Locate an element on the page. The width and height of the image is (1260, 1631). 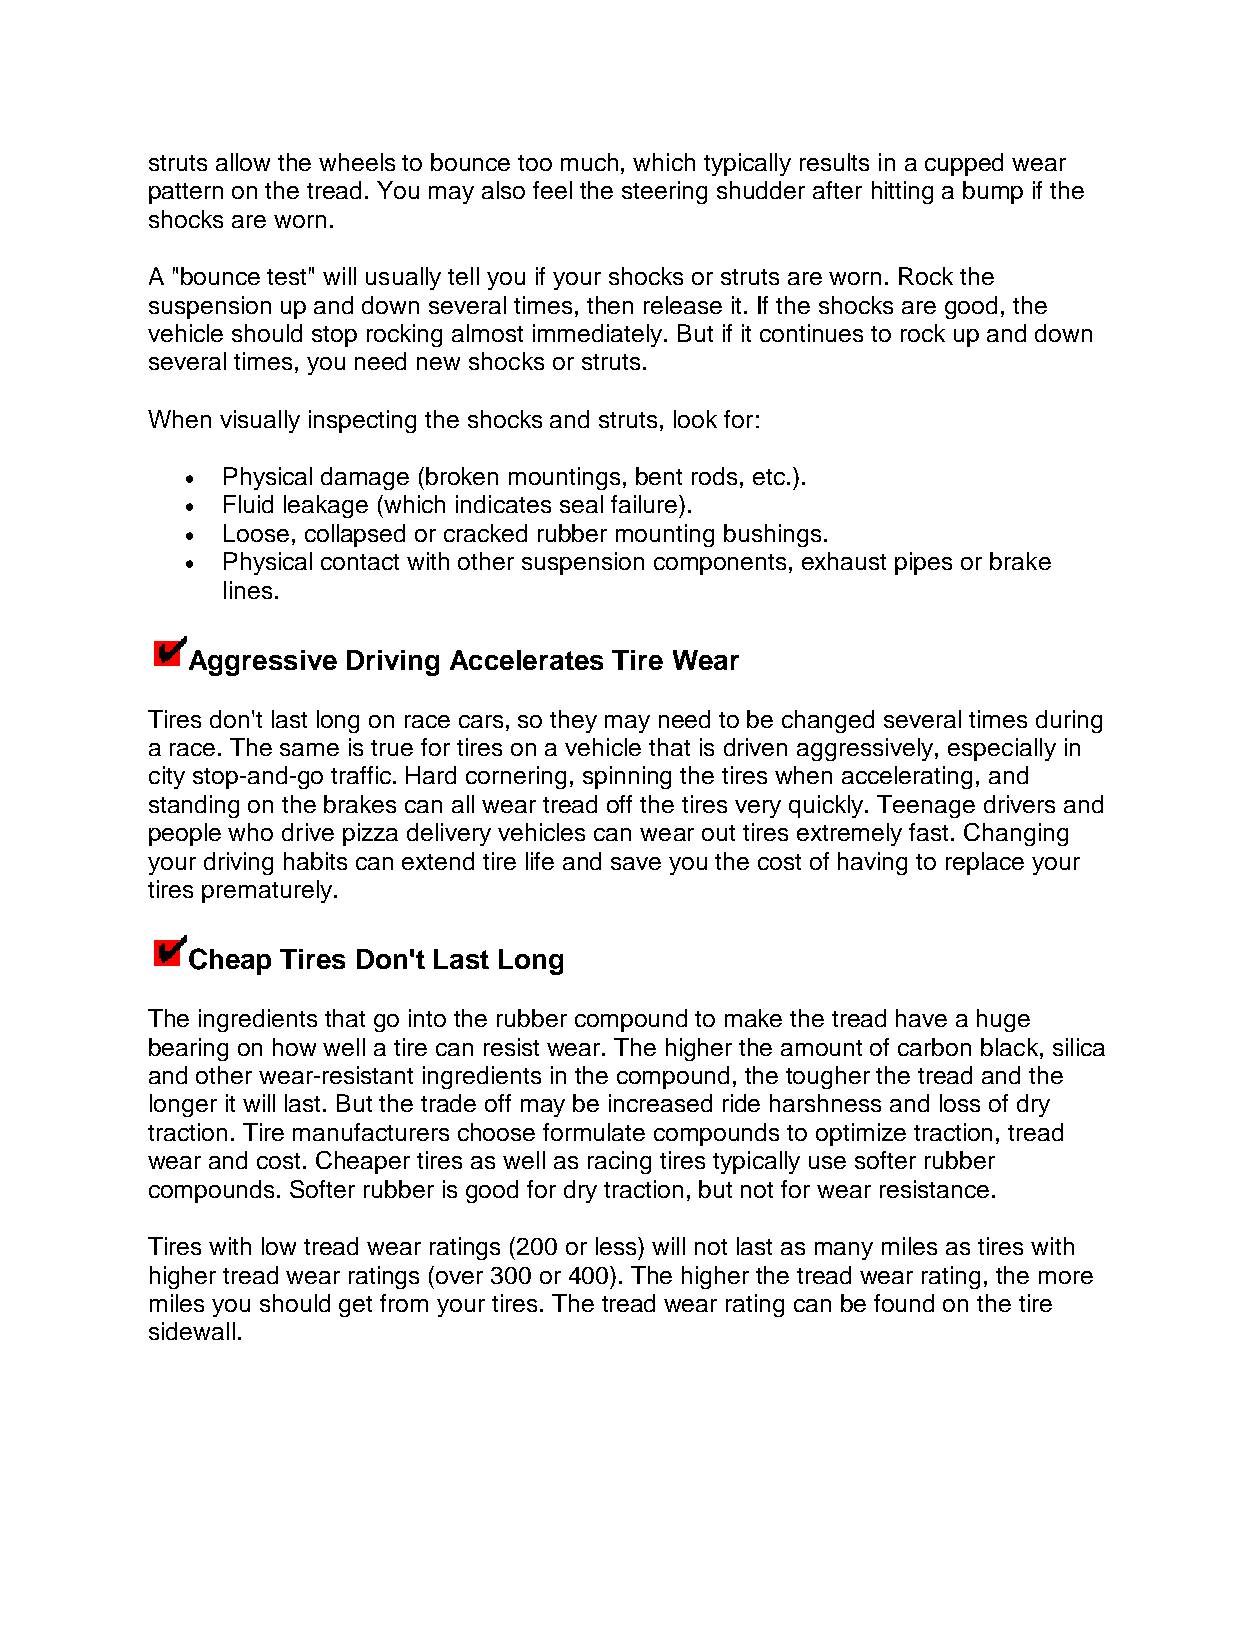
especially is located at coordinates (1002, 749).
